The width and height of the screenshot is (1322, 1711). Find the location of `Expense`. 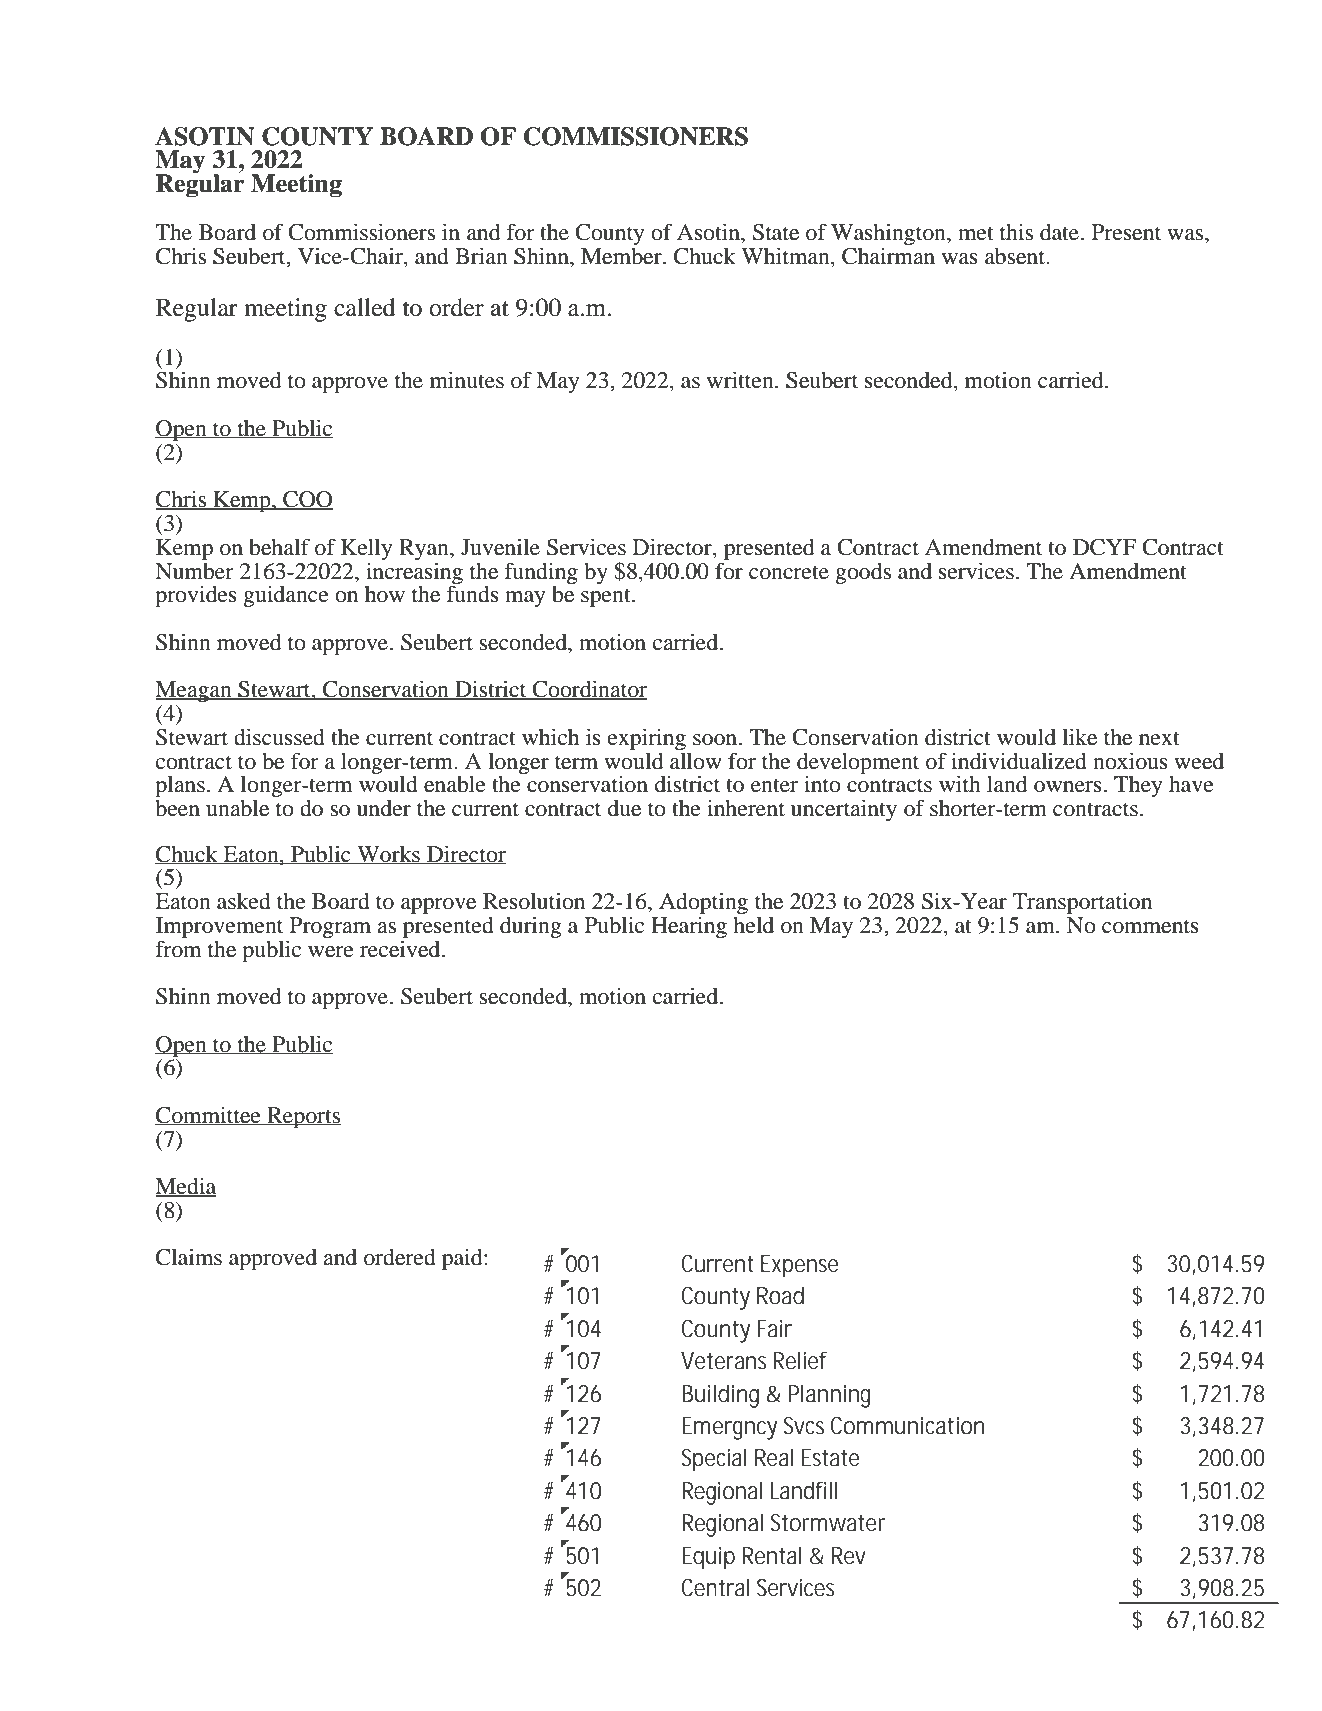

Expense is located at coordinates (800, 1266).
